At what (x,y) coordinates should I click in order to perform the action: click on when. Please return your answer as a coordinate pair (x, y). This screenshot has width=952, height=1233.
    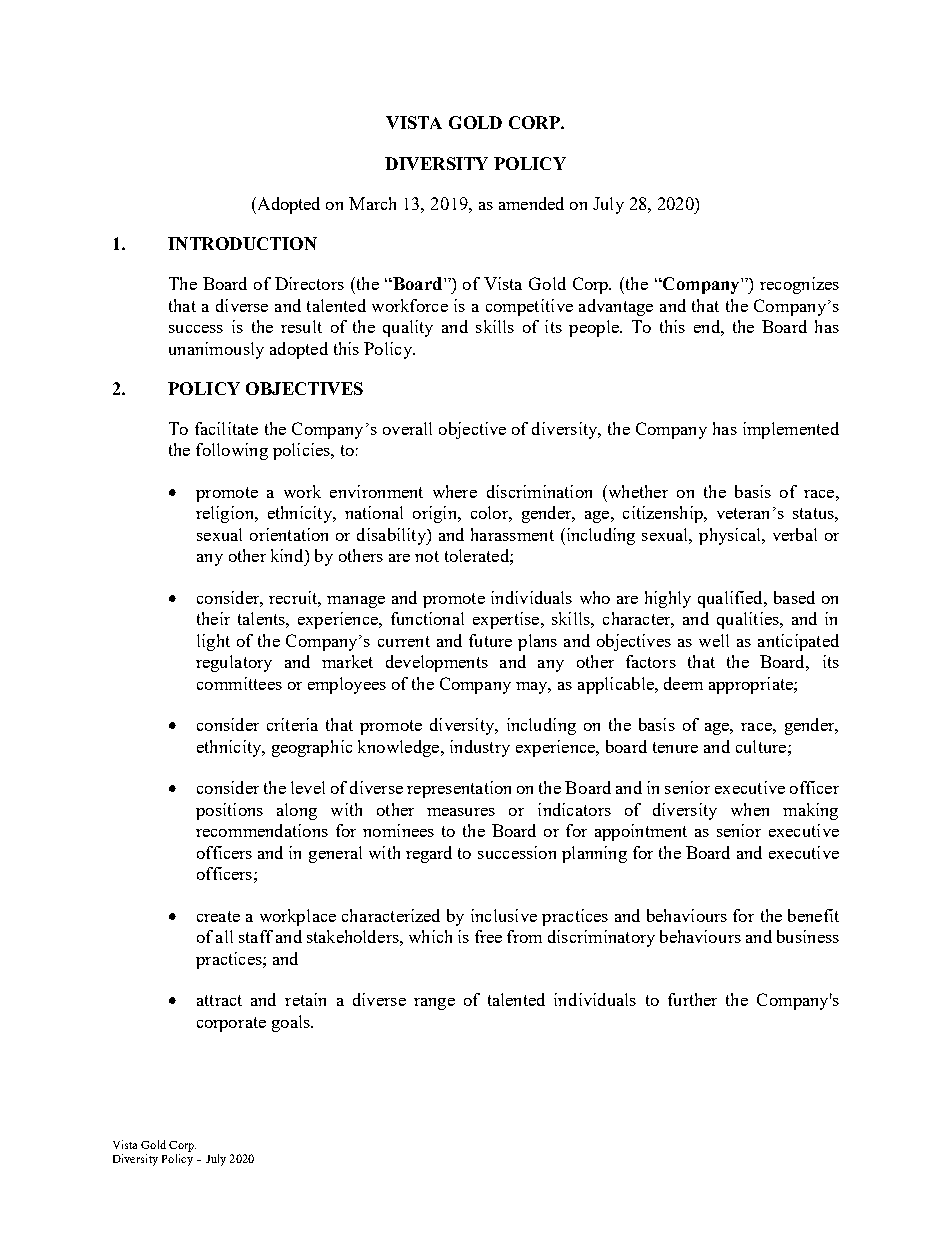
    Looking at the image, I should click on (750, 809).
